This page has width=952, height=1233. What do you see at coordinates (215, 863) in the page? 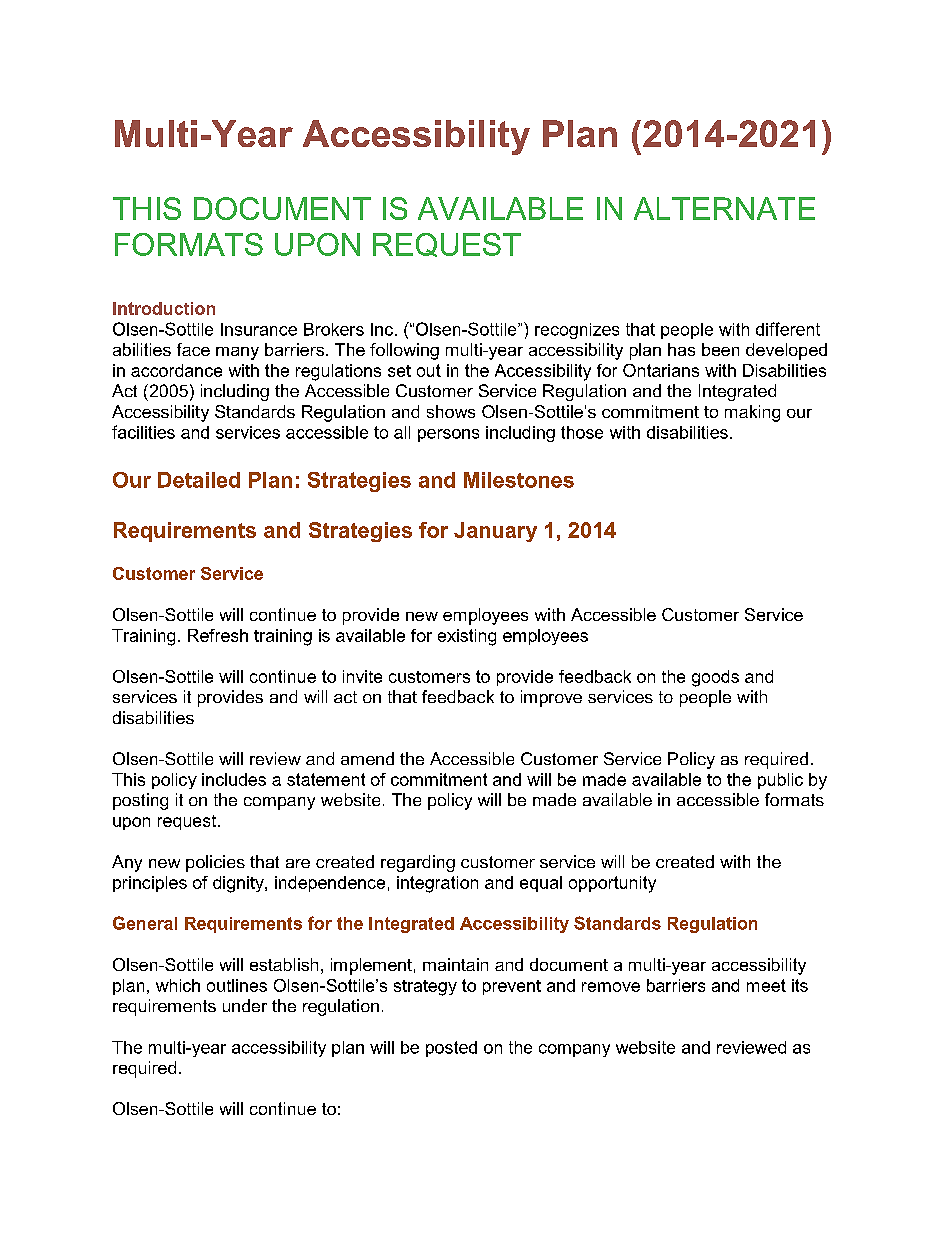
I see `policies` at bounding box center [215, 863].
